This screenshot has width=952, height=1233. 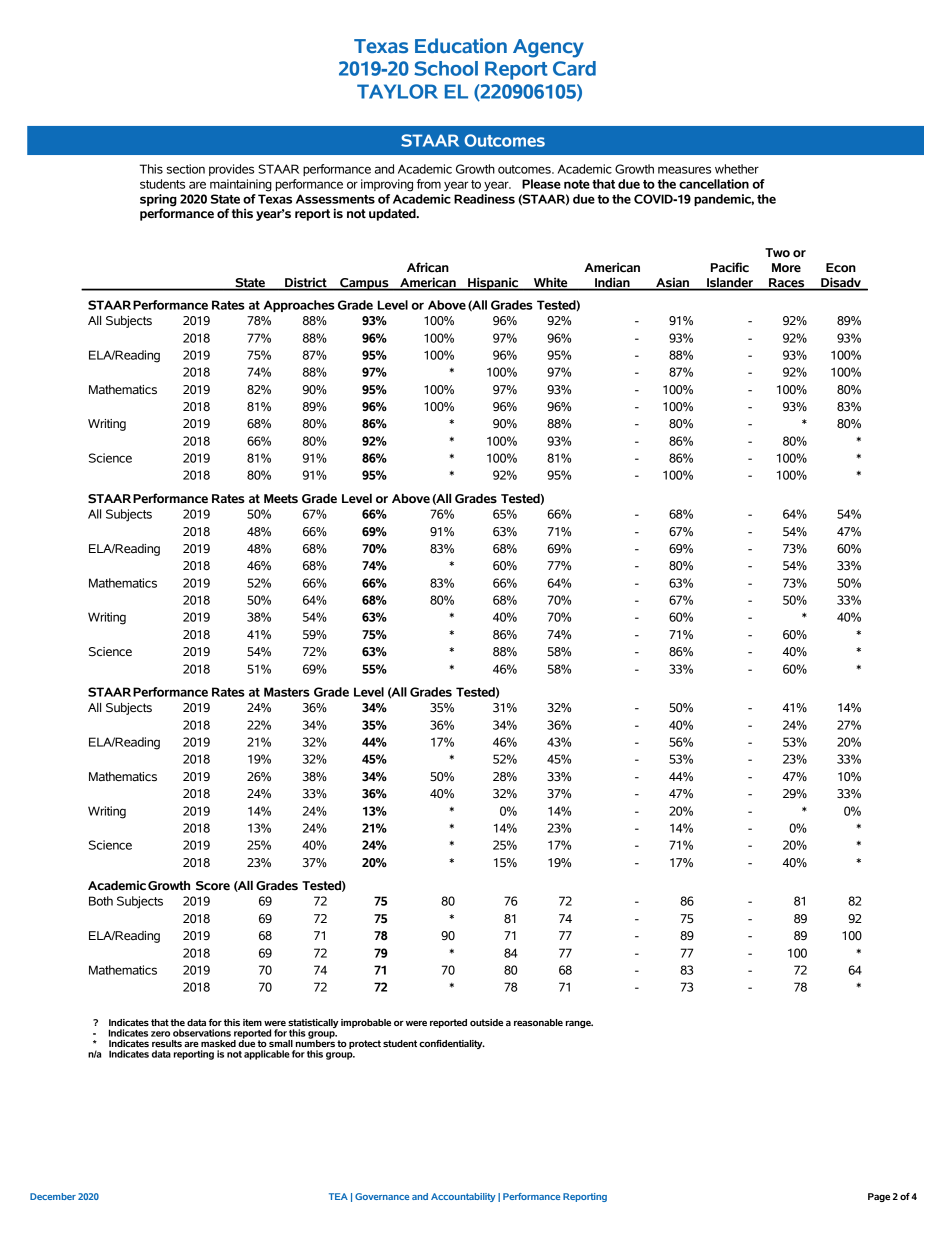 I want to click on whether, so click(x=737, y=169).
